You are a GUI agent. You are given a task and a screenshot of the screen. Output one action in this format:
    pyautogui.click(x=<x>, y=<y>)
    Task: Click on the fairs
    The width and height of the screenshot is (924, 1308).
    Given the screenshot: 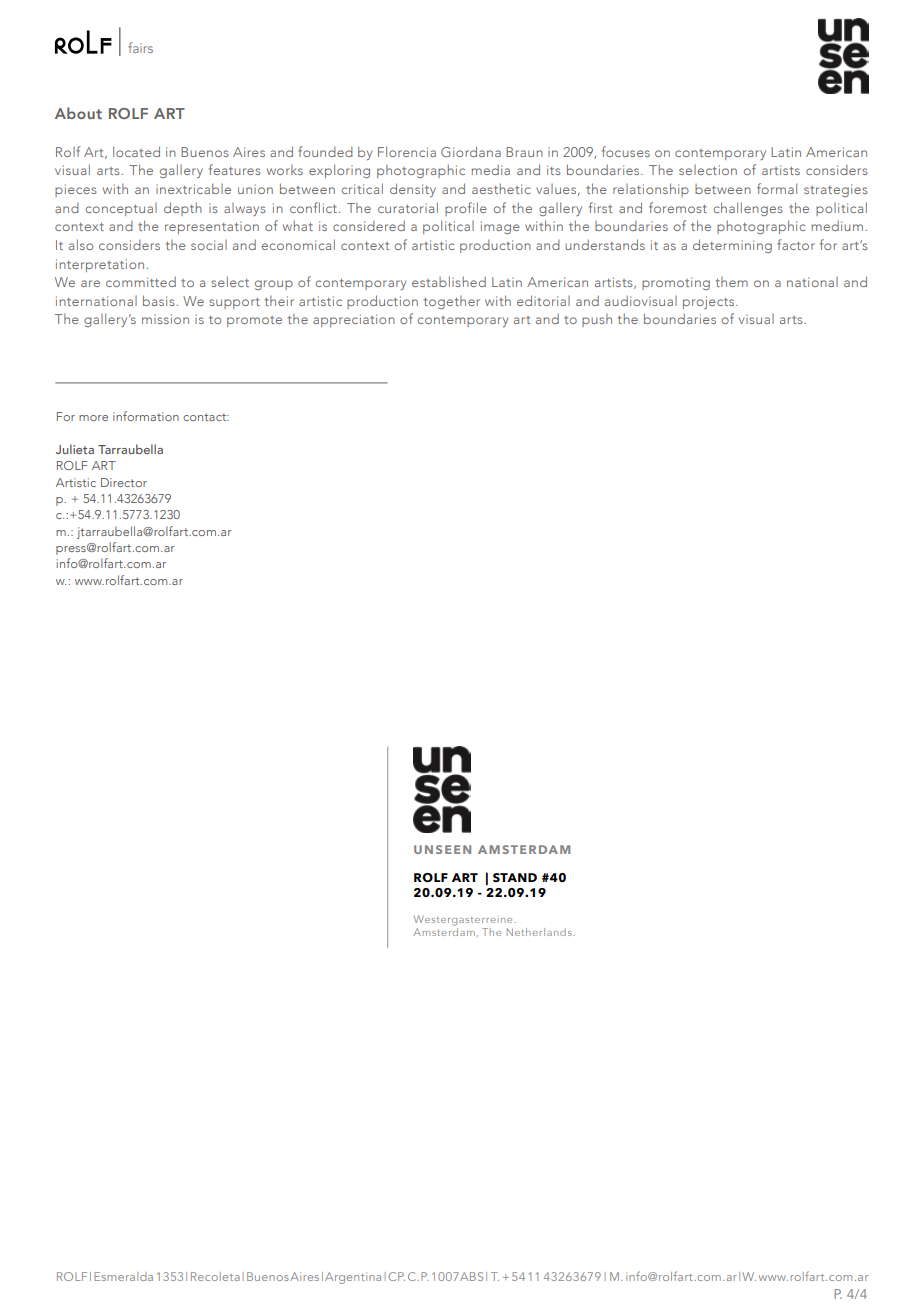 What is the action you would take?
    pyautogui.click(x=140, y=47)
